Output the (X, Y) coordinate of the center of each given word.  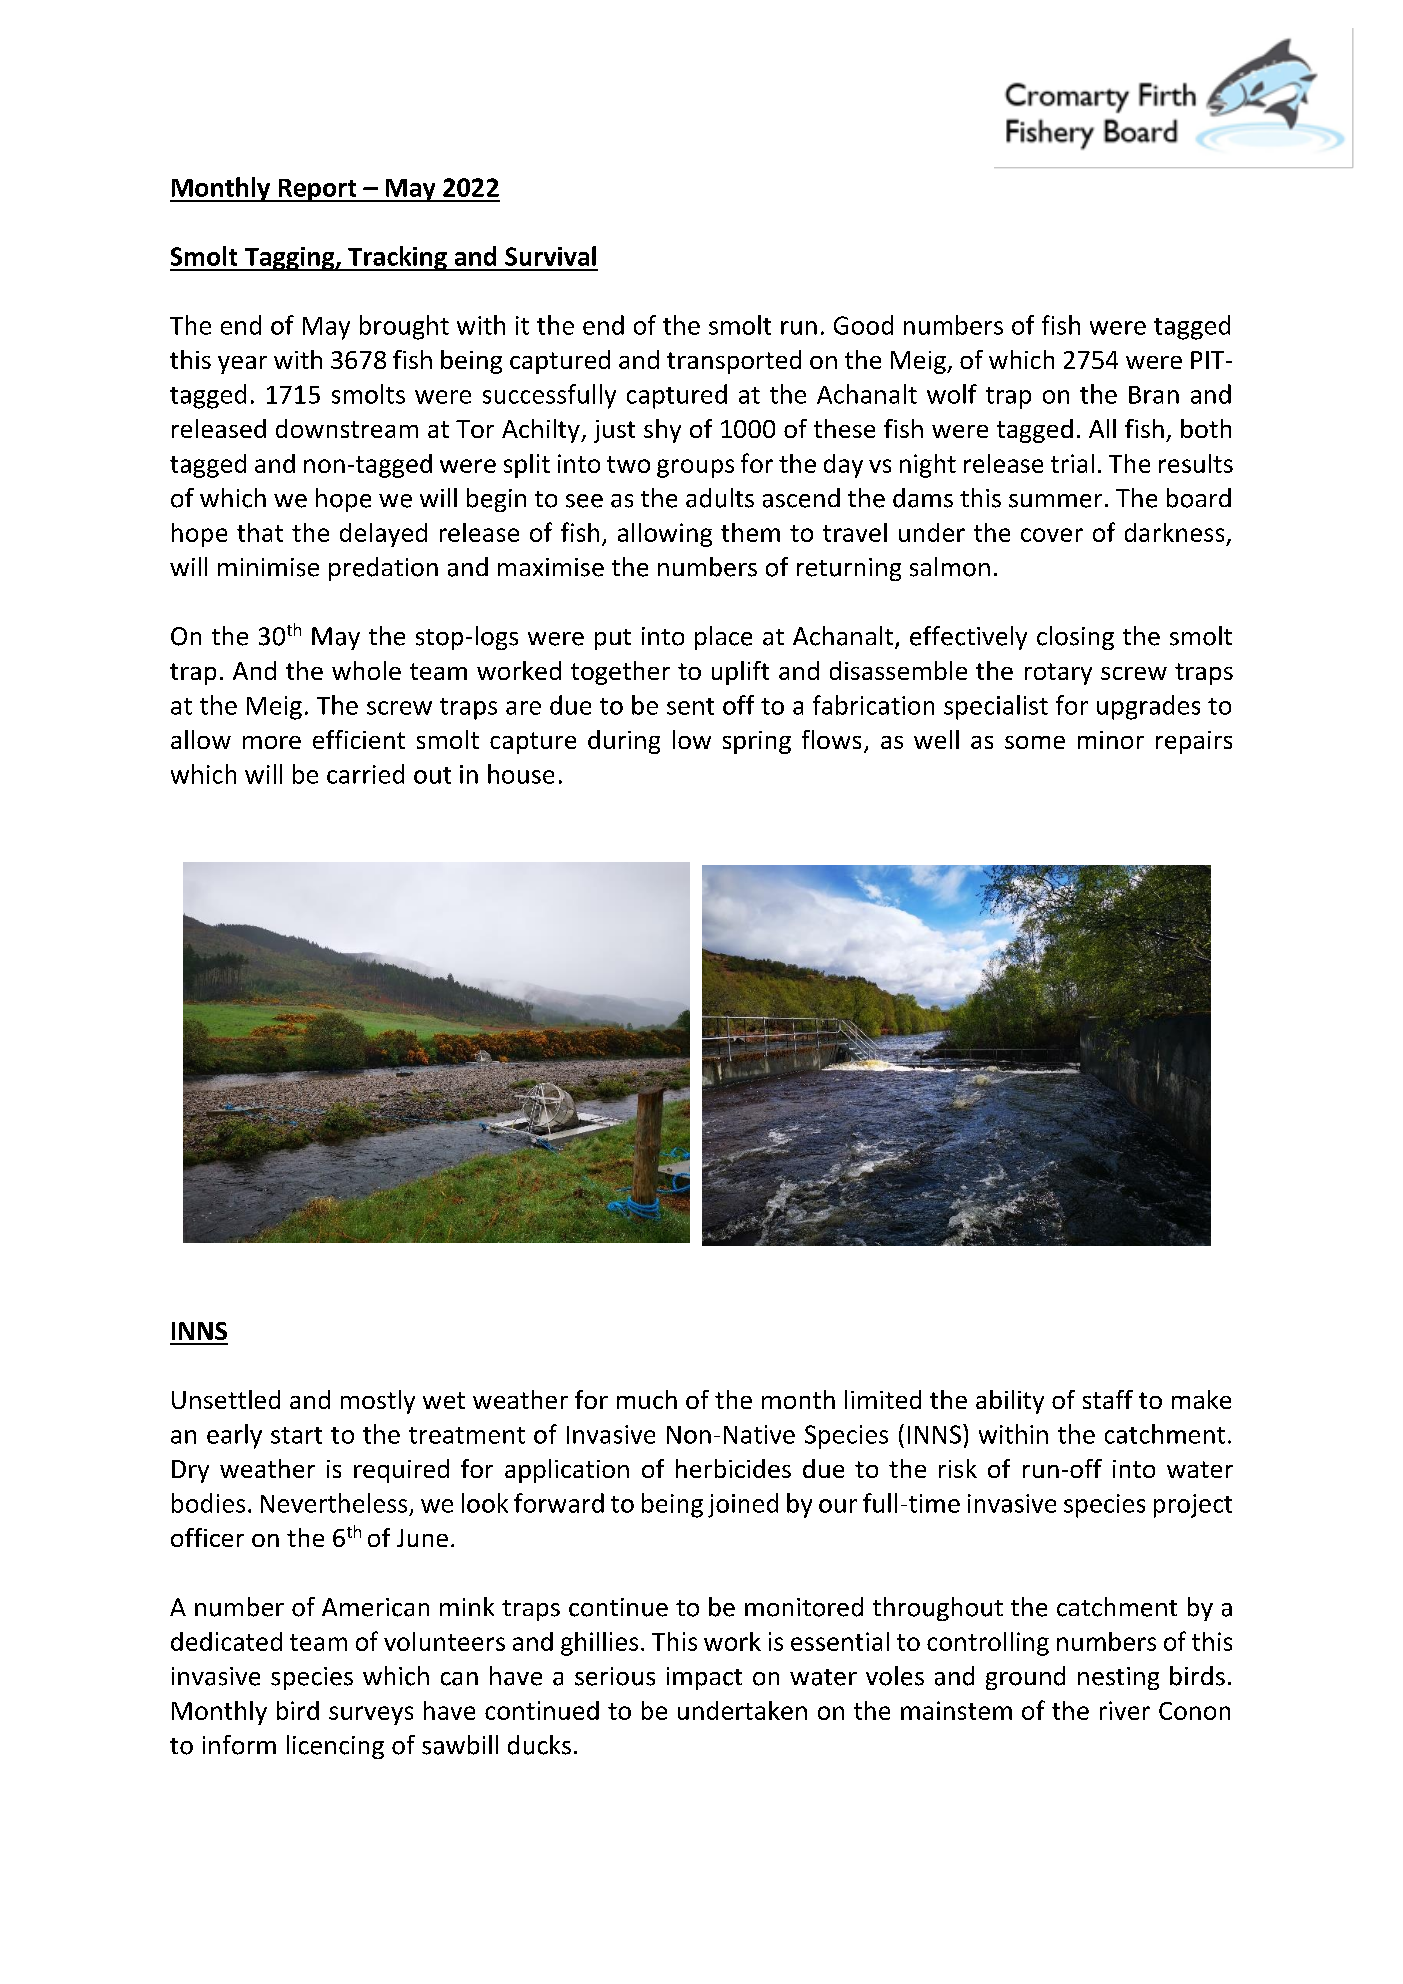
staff (1108, 1399)
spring (757, 742)
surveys (371, 1715)
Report (317, 190)
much (647, 1399)
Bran (1154, 395)
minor (1111, 740)
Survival (550, 256)
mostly (378, 1402)
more (272, 742)
